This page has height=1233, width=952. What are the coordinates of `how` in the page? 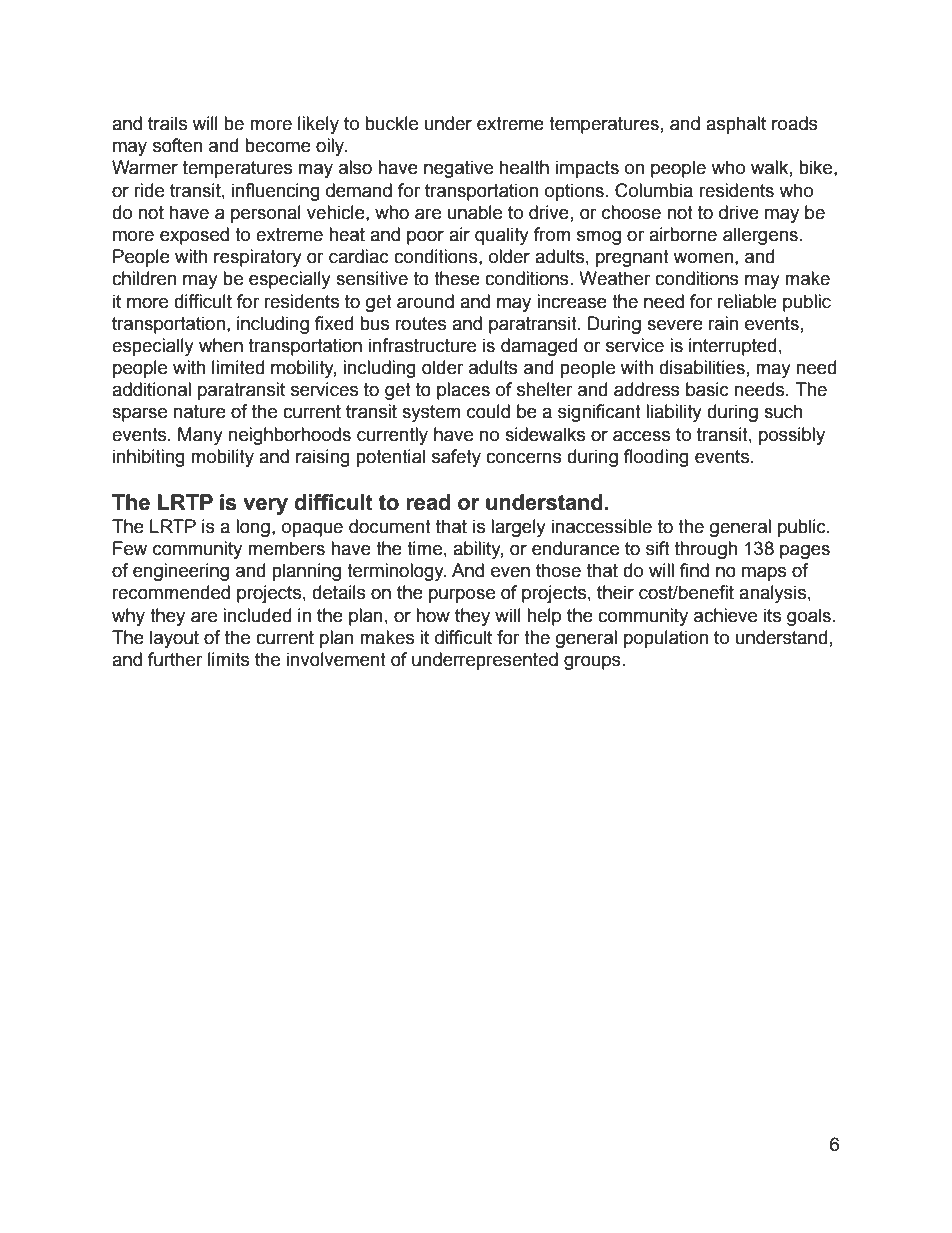 It's located at (433, 615).
